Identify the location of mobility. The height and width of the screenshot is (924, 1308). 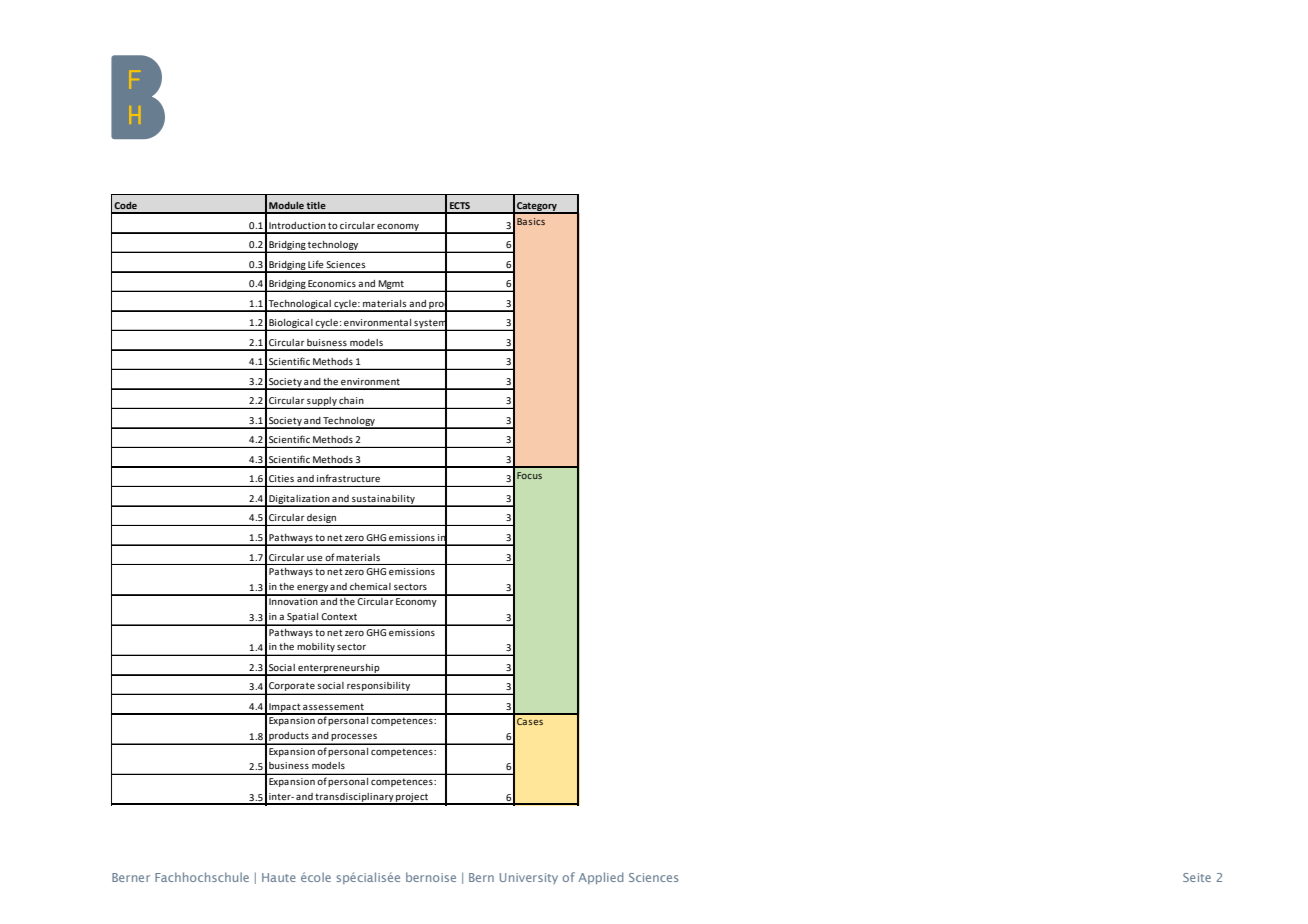
(316, 649).
